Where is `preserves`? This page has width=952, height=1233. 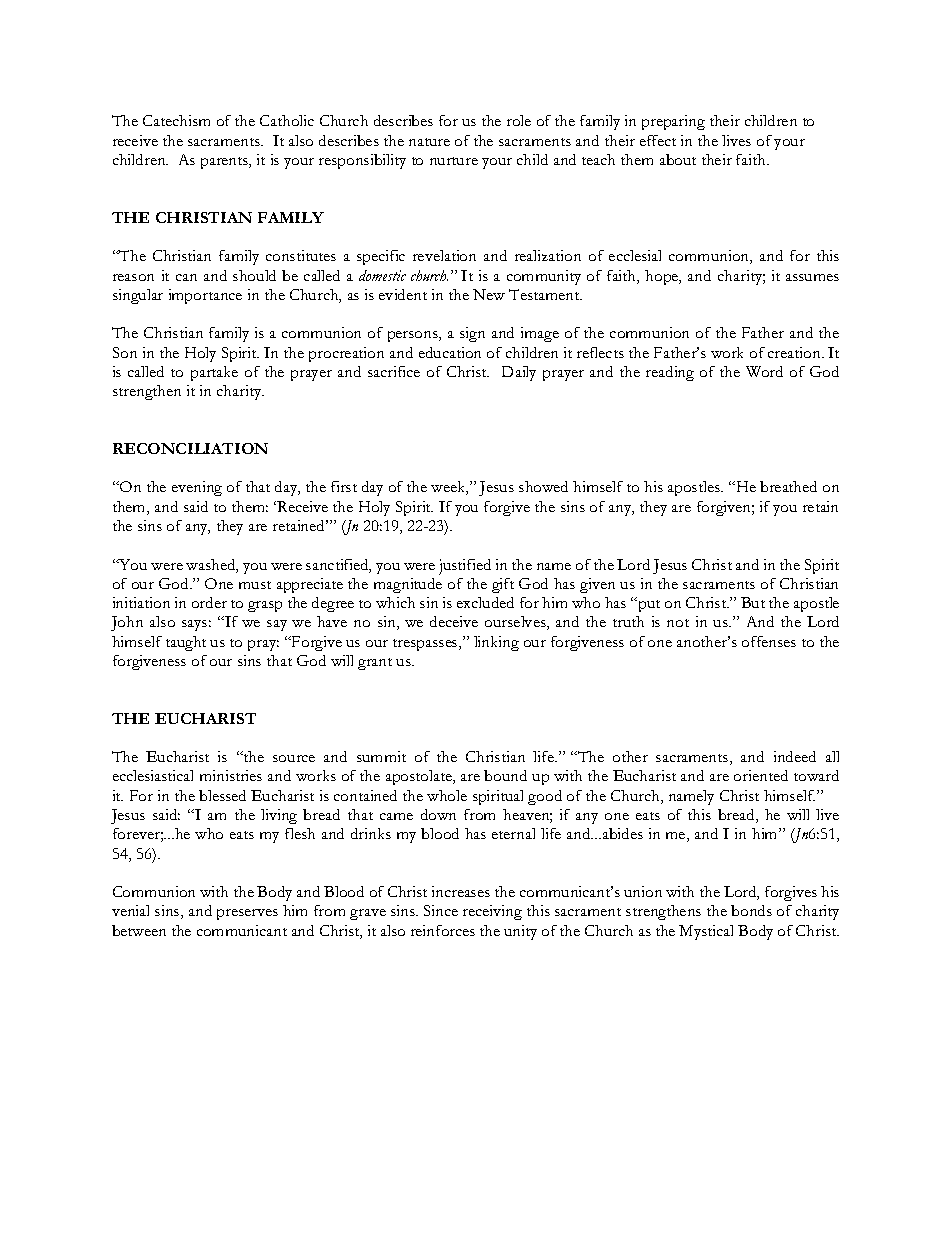
preserves is located at coordinates (247, 914).
